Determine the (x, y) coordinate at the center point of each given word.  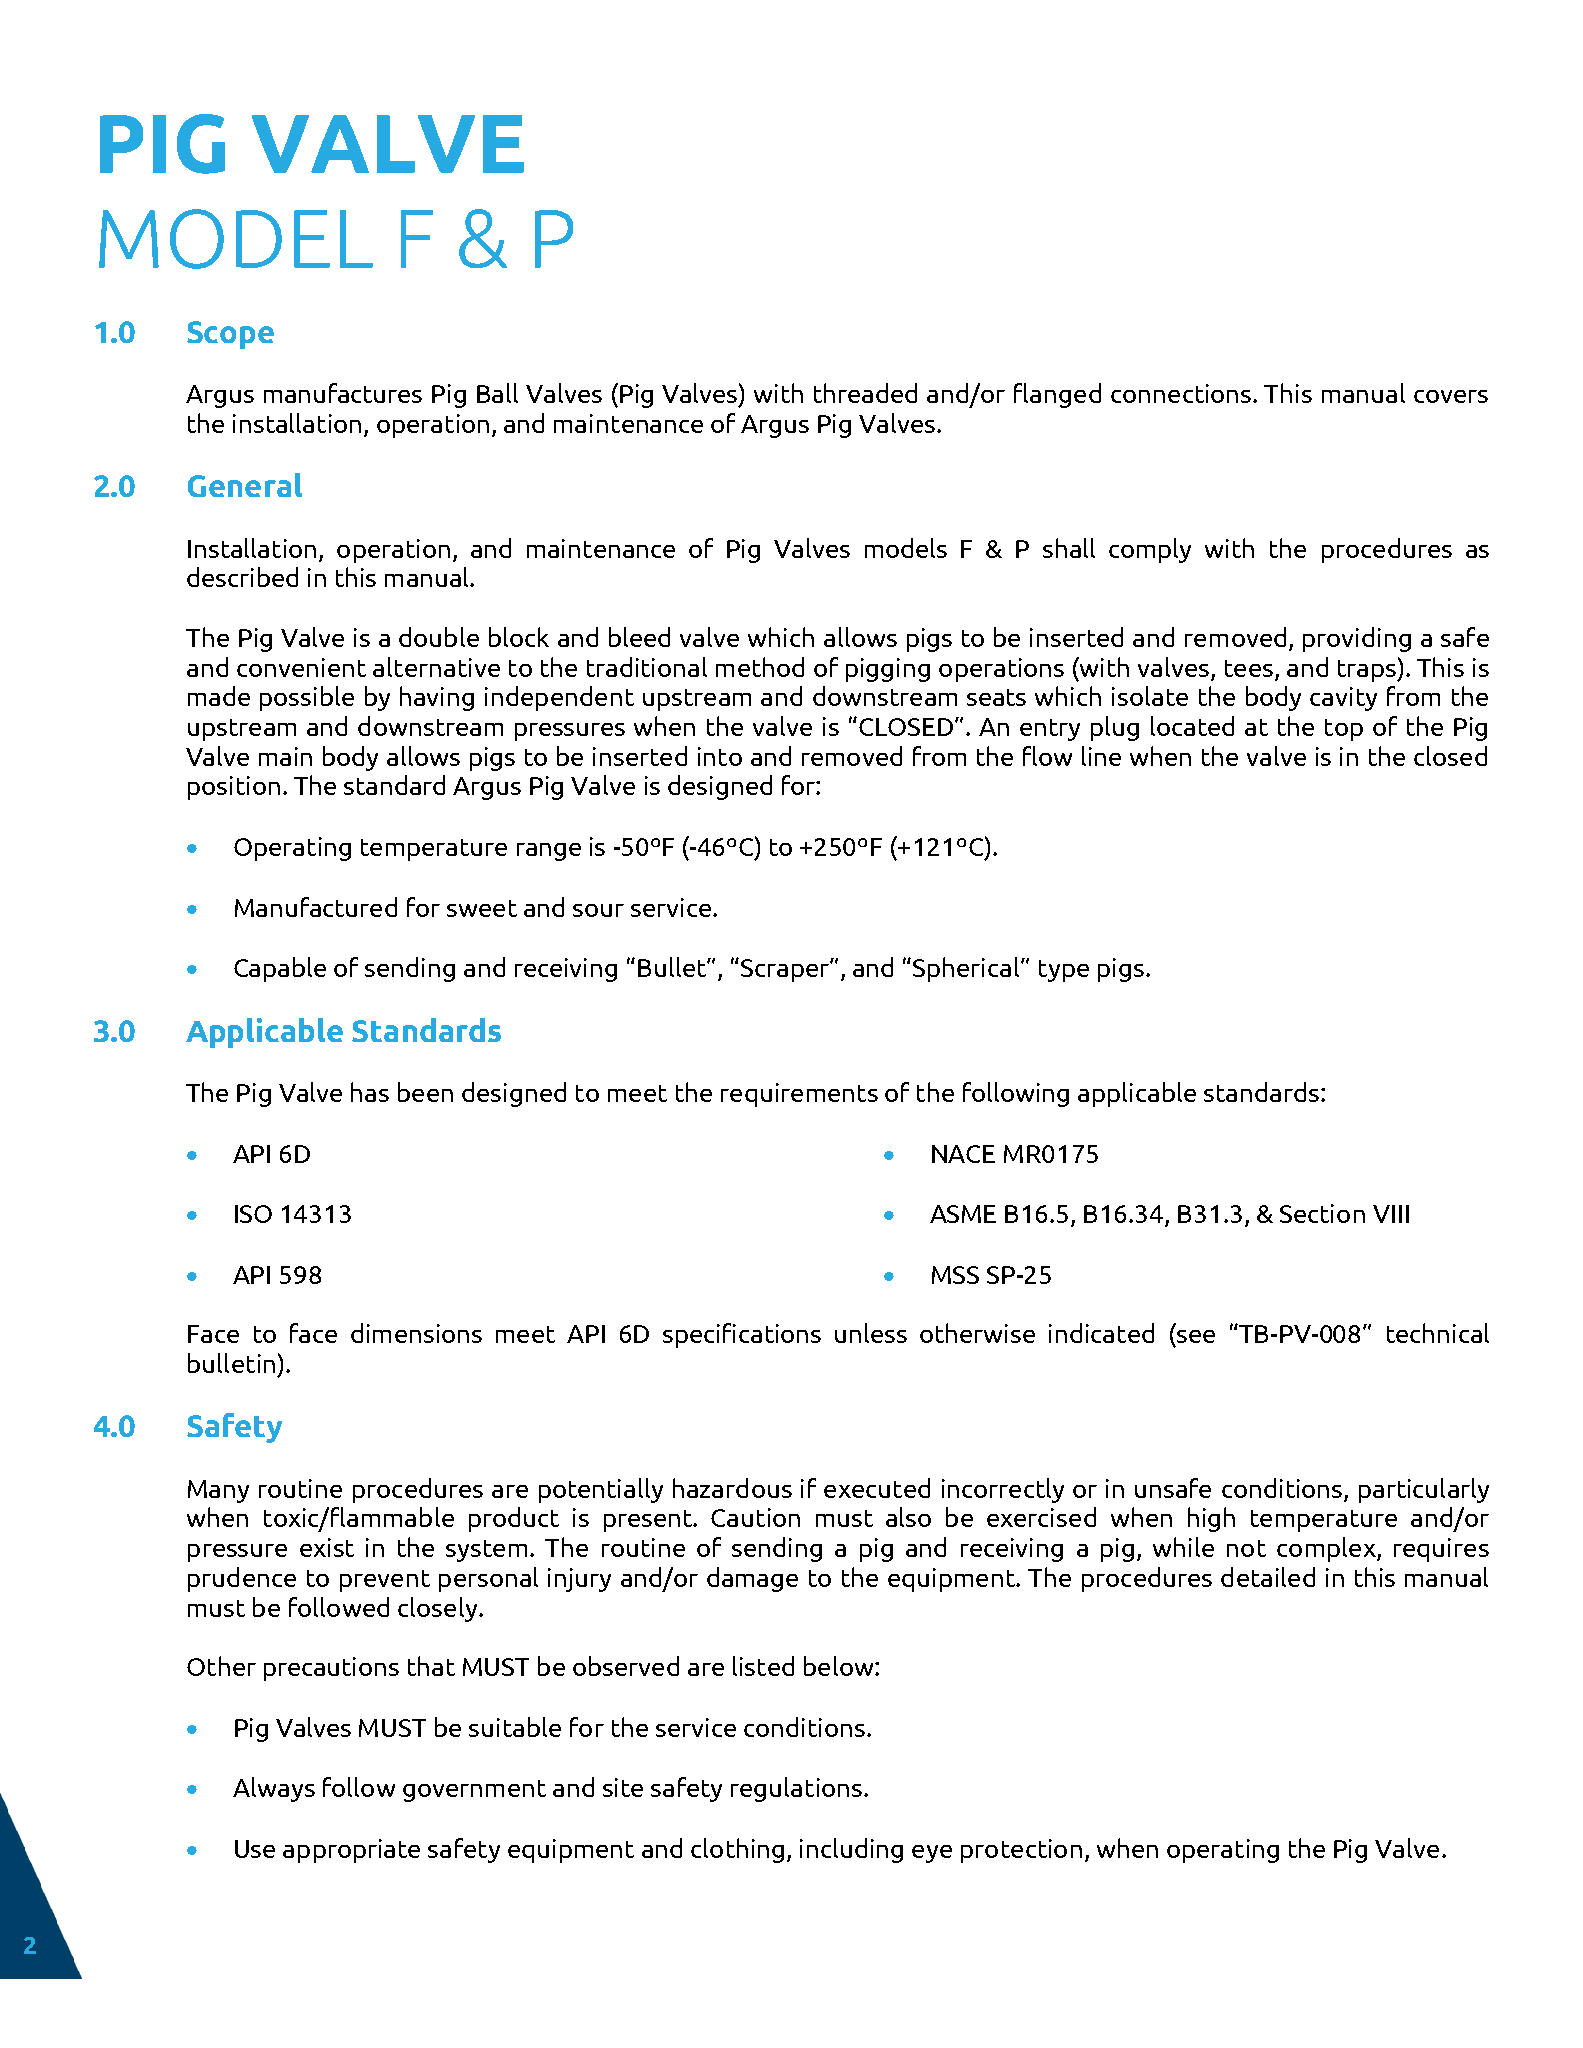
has (370, 1092)
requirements (799, 1095)
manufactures (343, 393)
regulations (796, 1789)
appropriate (351, 1851)
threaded (865, 393)
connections (1182, 393)
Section (1322, 1213)
